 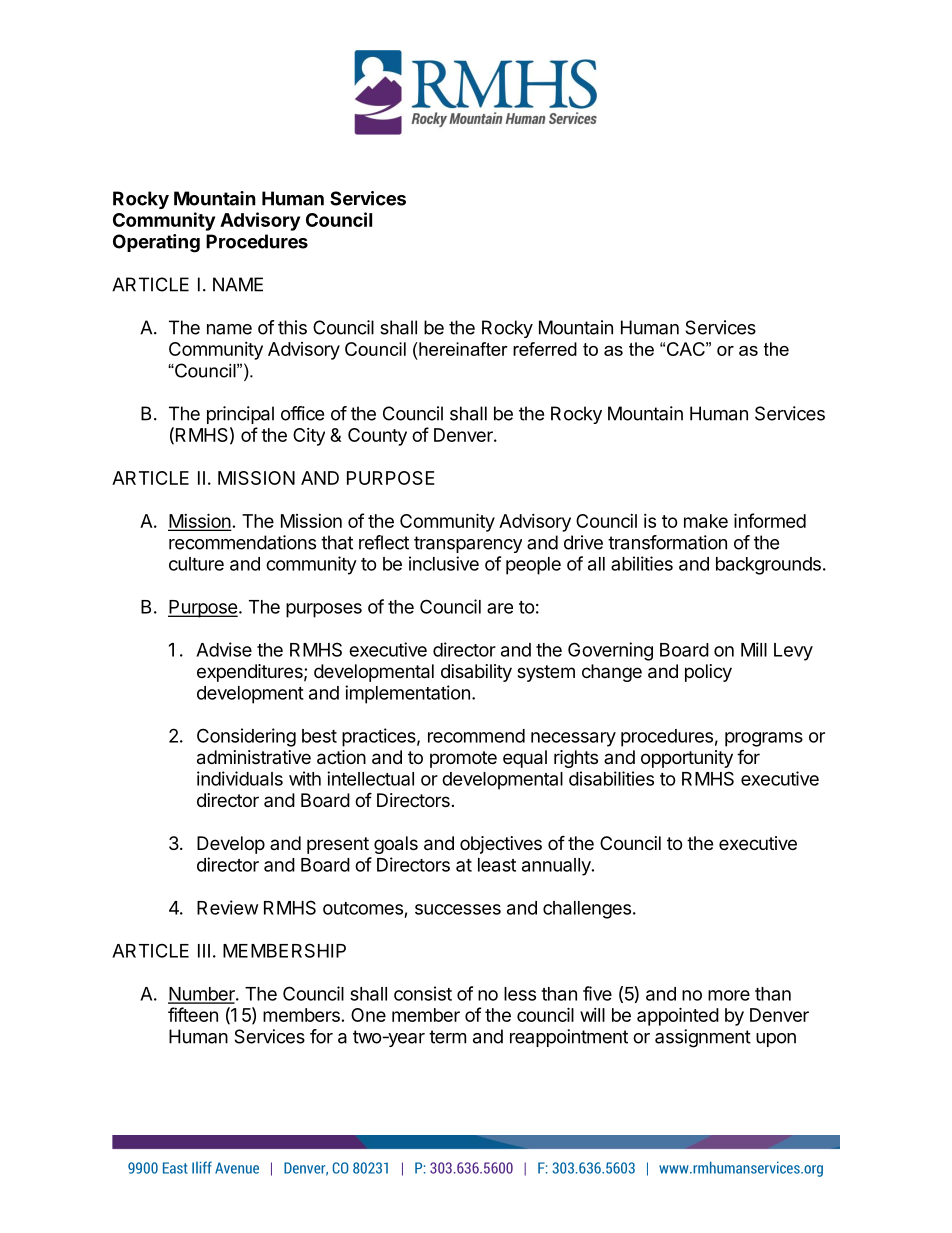 I want to click on hereinafter, so click(x=462, y=349).
